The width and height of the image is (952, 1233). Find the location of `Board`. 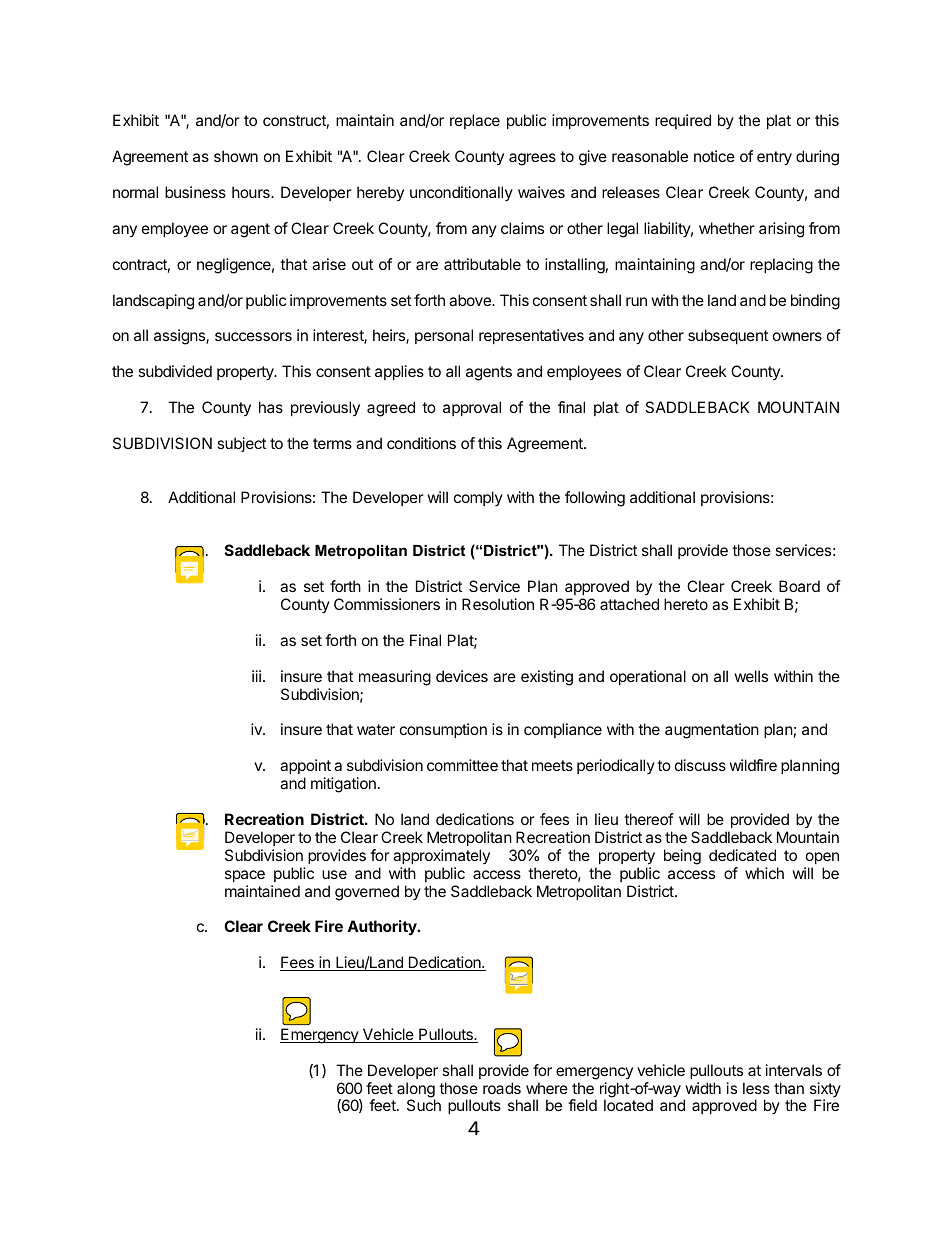

Board is located at coordinates (799, 586).
